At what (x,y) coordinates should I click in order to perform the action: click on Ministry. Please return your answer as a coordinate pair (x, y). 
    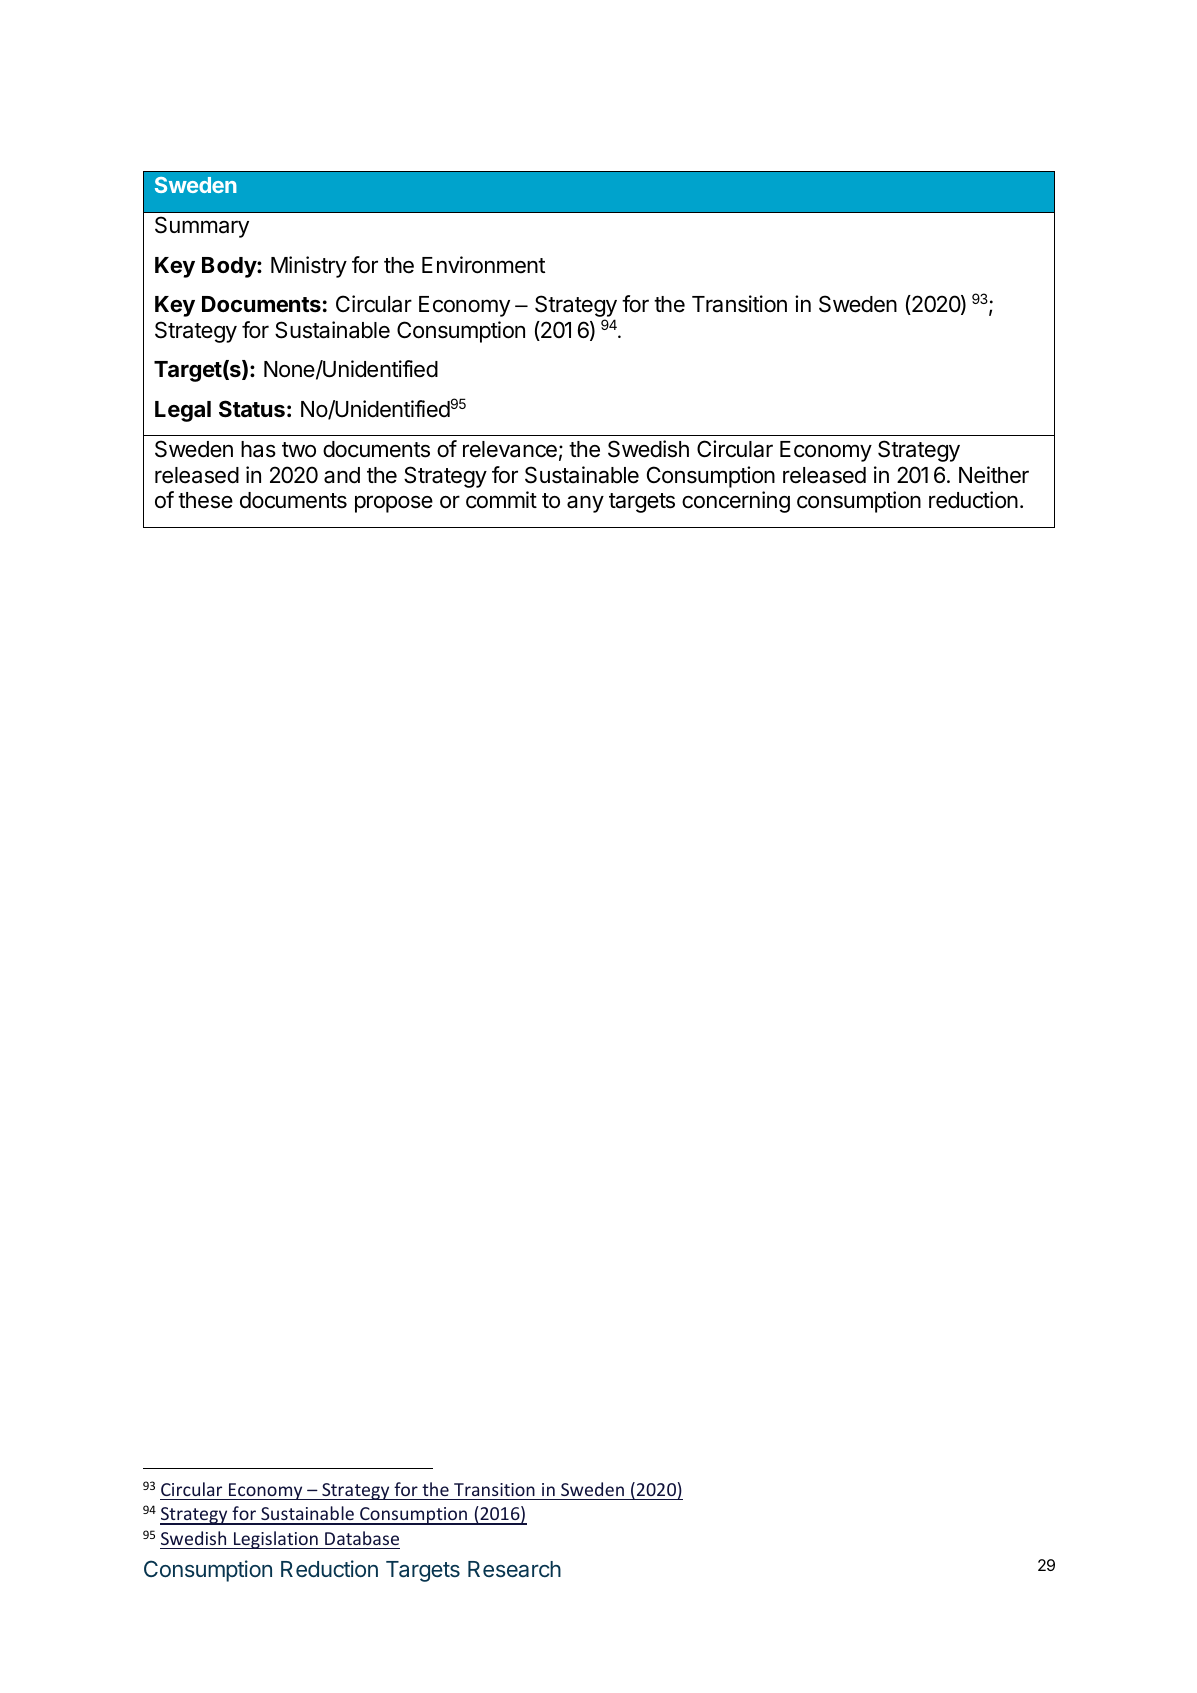
    Looking at the image, I should click on (309, 267).
